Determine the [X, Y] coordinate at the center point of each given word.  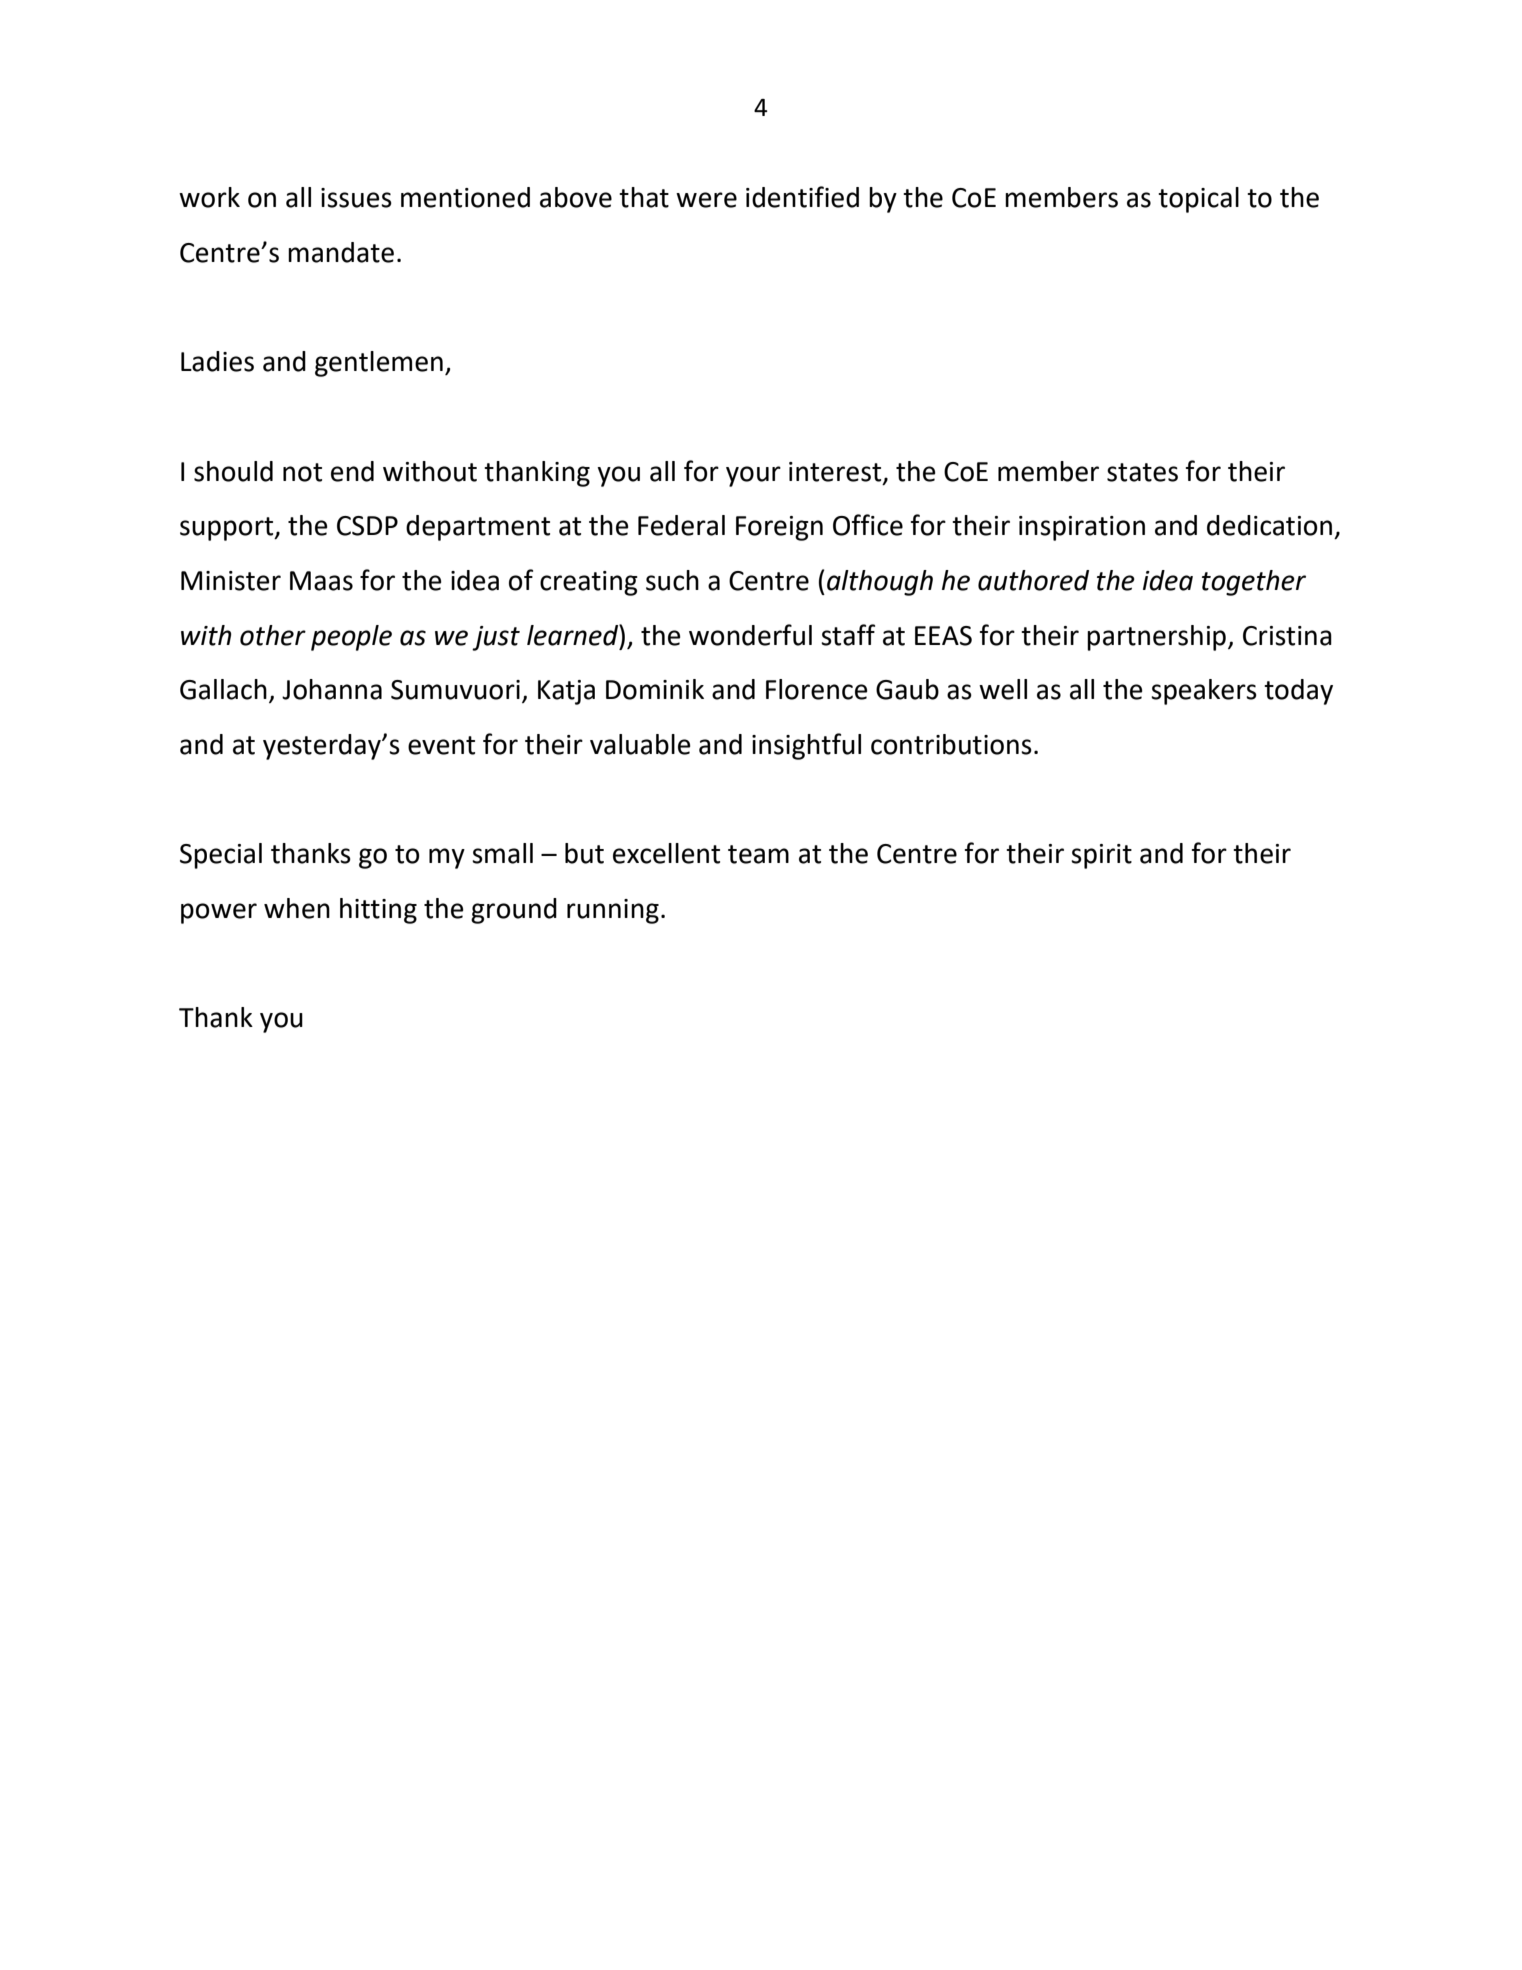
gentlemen [379, 364]
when [297, 908]
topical [1198, 200]
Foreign [779, 528]
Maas [321, 581]
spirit [1101, 856]
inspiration [1082, 528]
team [758, 854]
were [706, 200]
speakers [1204, 692]
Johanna [332, 689]
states [1142, 472]
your [753, 476]
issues [356, 198]
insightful [806, 746]
